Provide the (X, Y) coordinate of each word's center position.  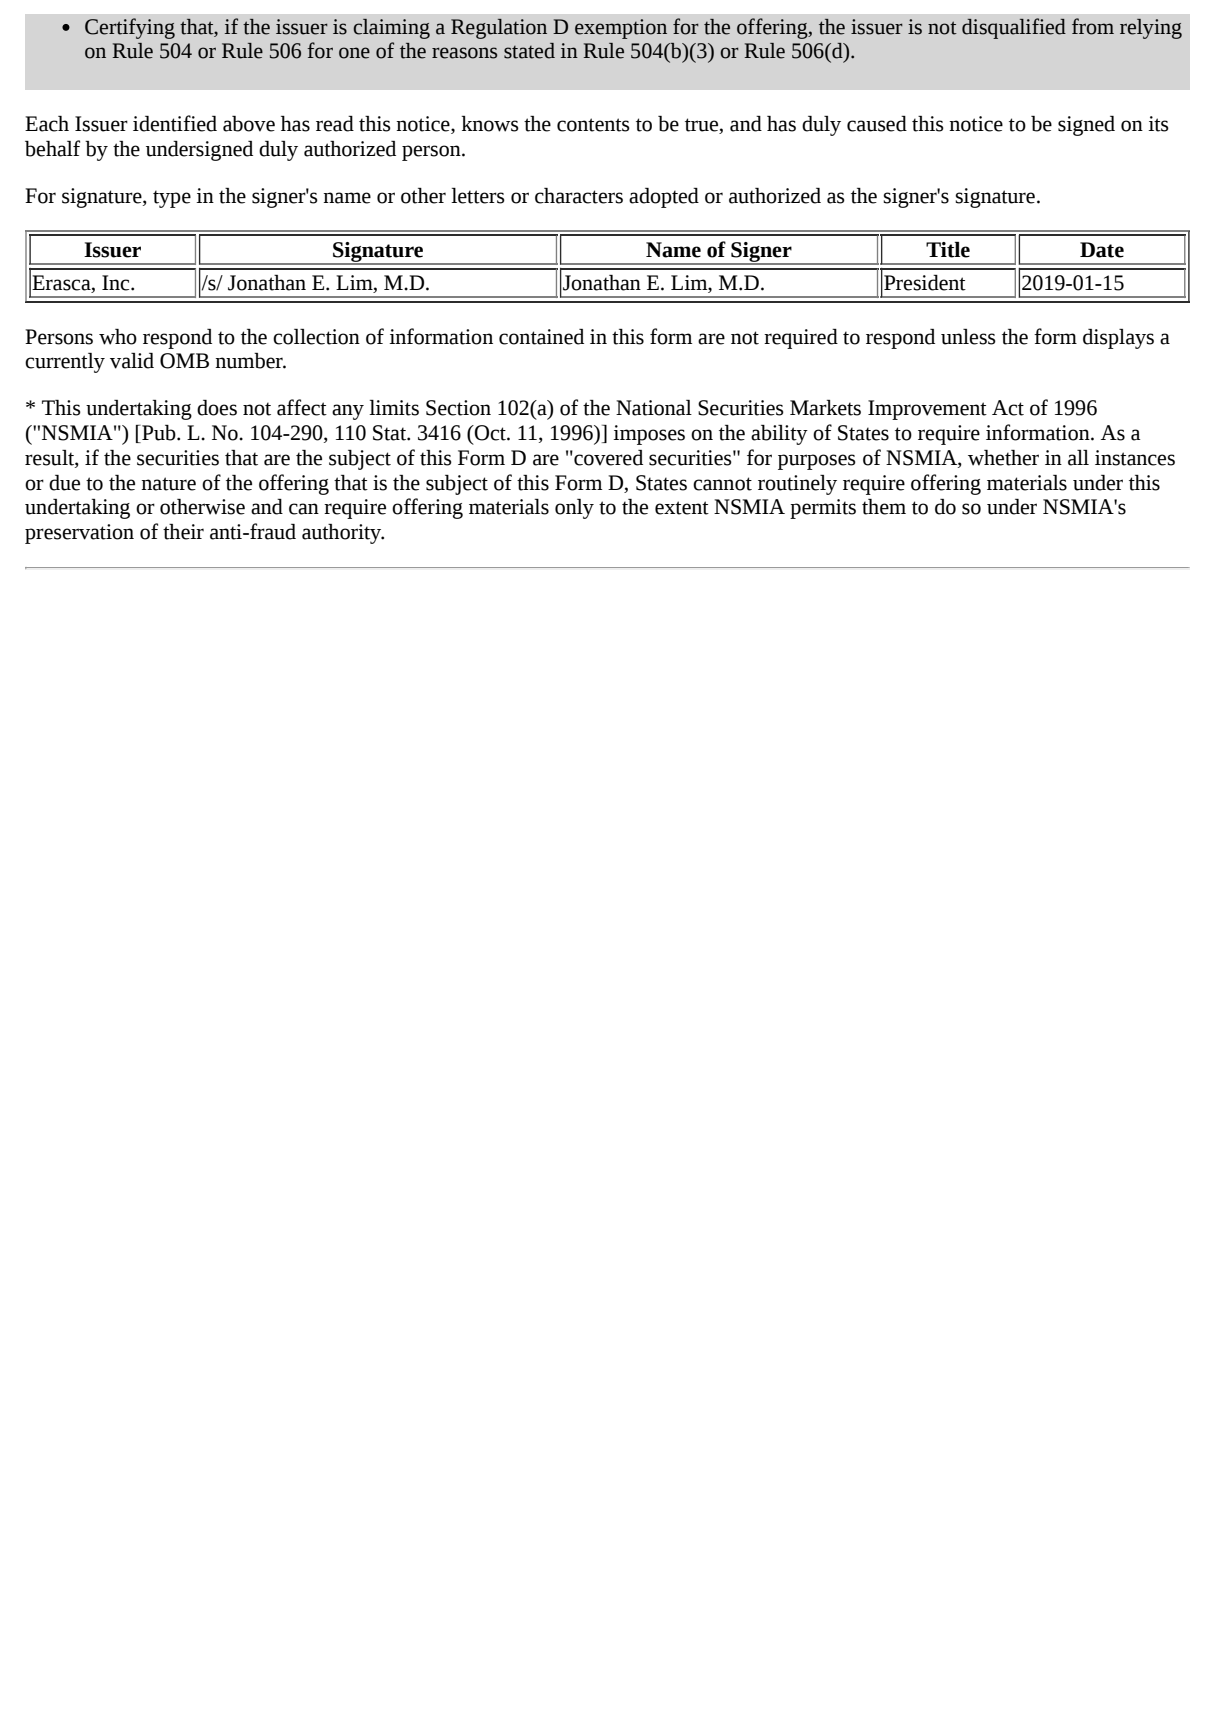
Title (948, 250)
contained (541, 337)
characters (579, 196)
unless (968, 337)
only (574, 509)
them (884, 507)
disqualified (1014, 28)
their (183, 532)
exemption (621, 29)
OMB (184, 361)
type (172, 199)
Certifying (130, 28)
